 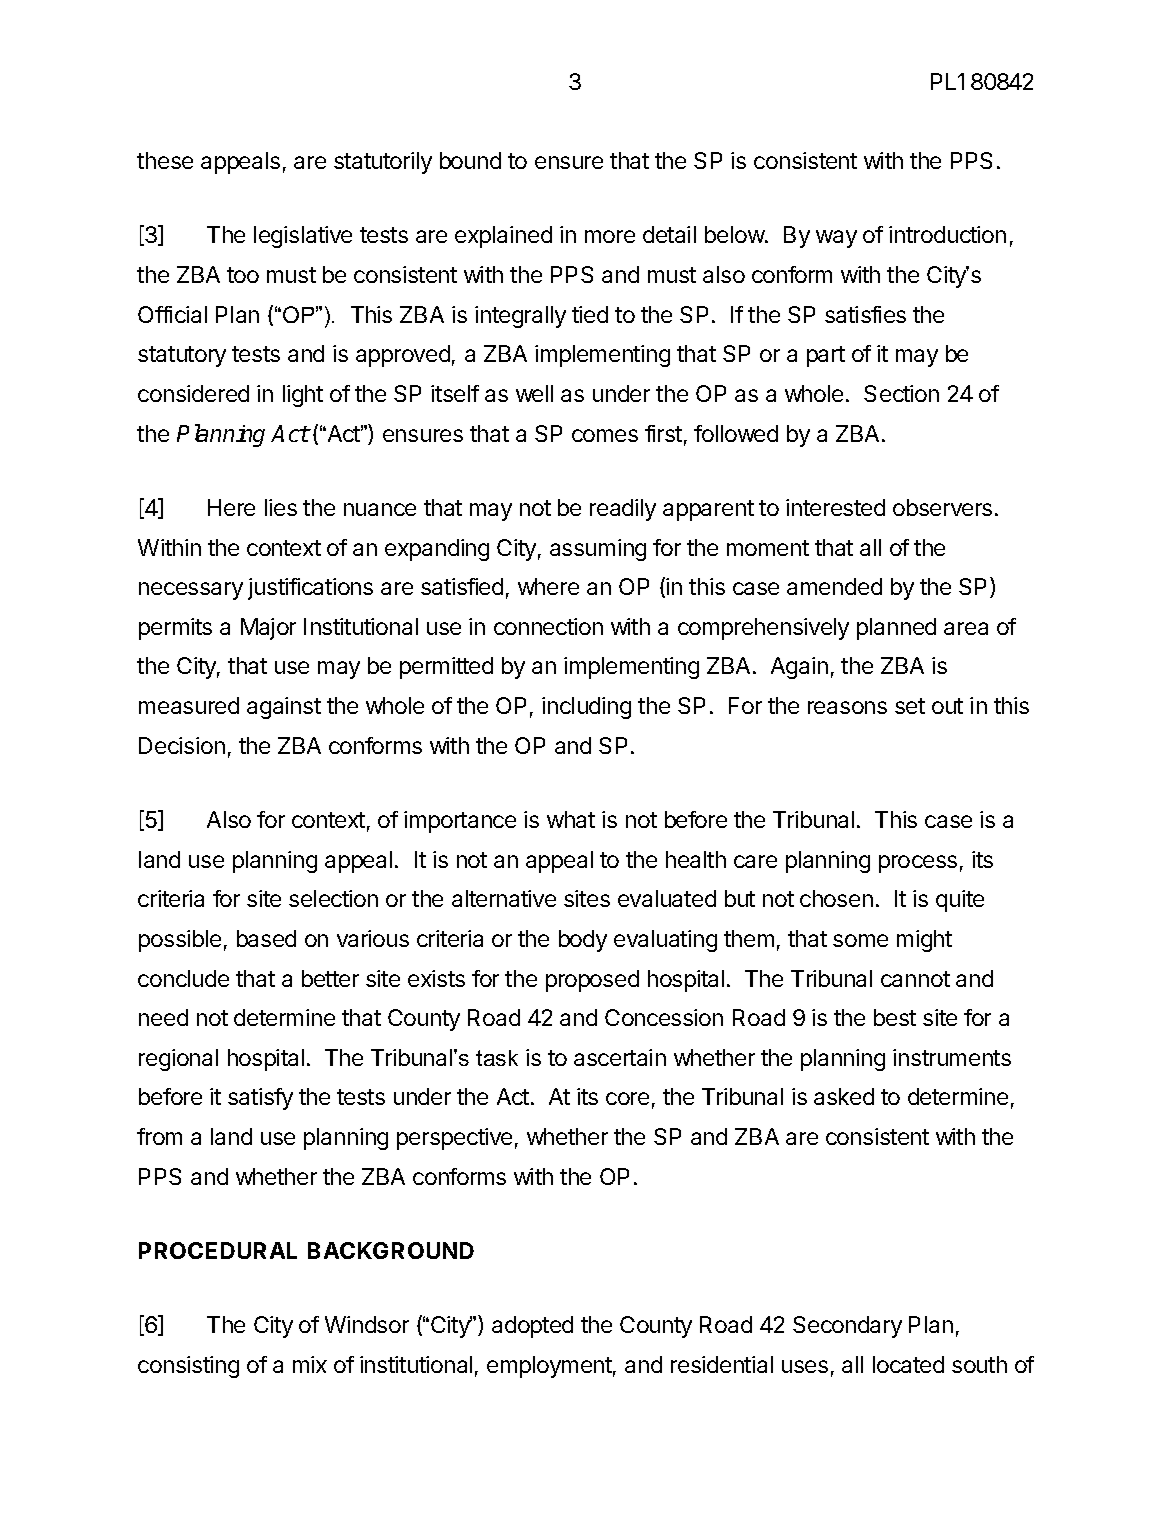 What do you see at coordinates (182, 745) in the page?
I see `Decision` at bounding box center [182, 745].
